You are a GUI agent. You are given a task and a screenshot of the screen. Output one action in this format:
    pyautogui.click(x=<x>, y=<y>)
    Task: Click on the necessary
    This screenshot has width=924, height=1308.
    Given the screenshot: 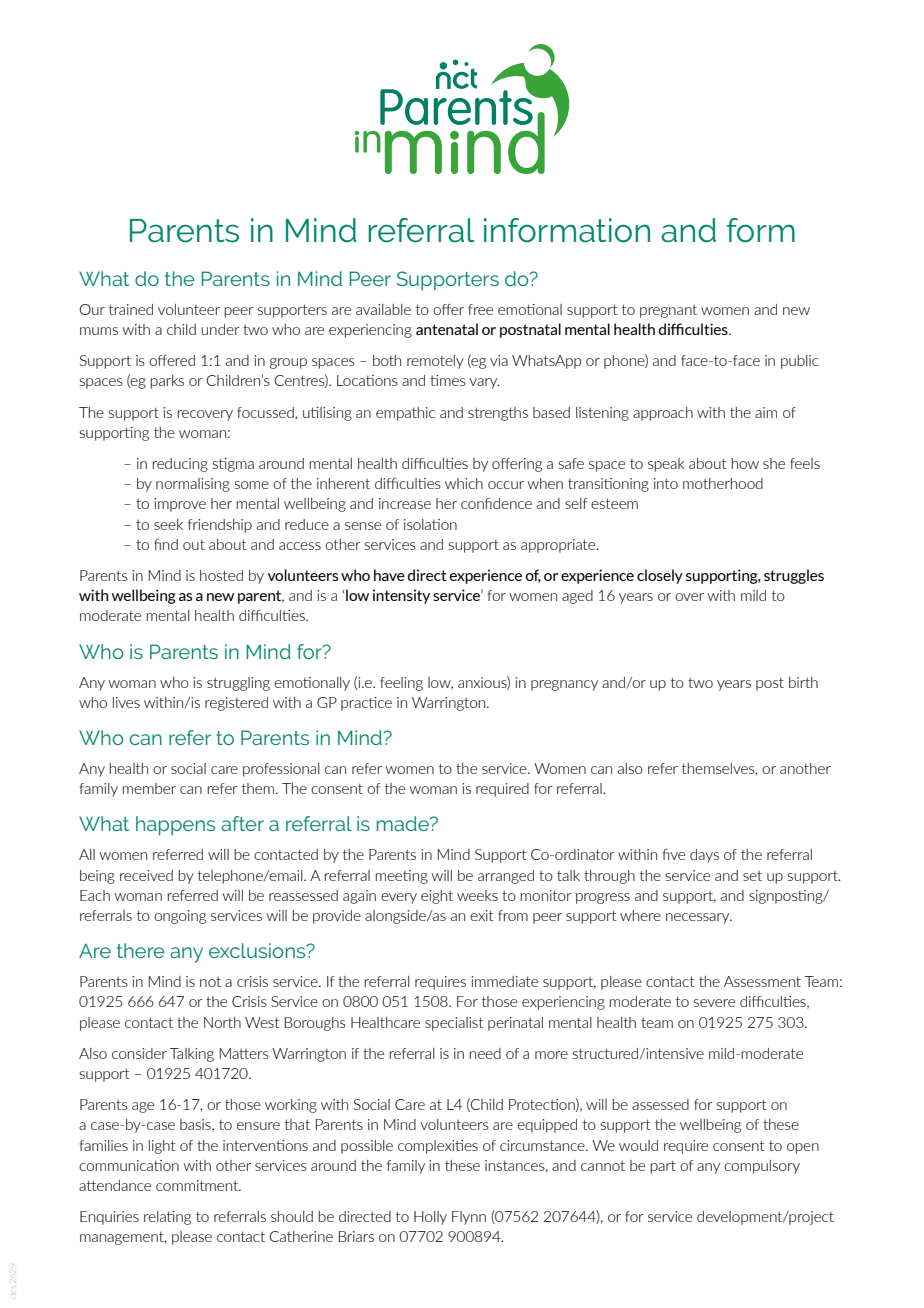 What is the action you would take?
    pyautogui.click(x=699, y=918)
